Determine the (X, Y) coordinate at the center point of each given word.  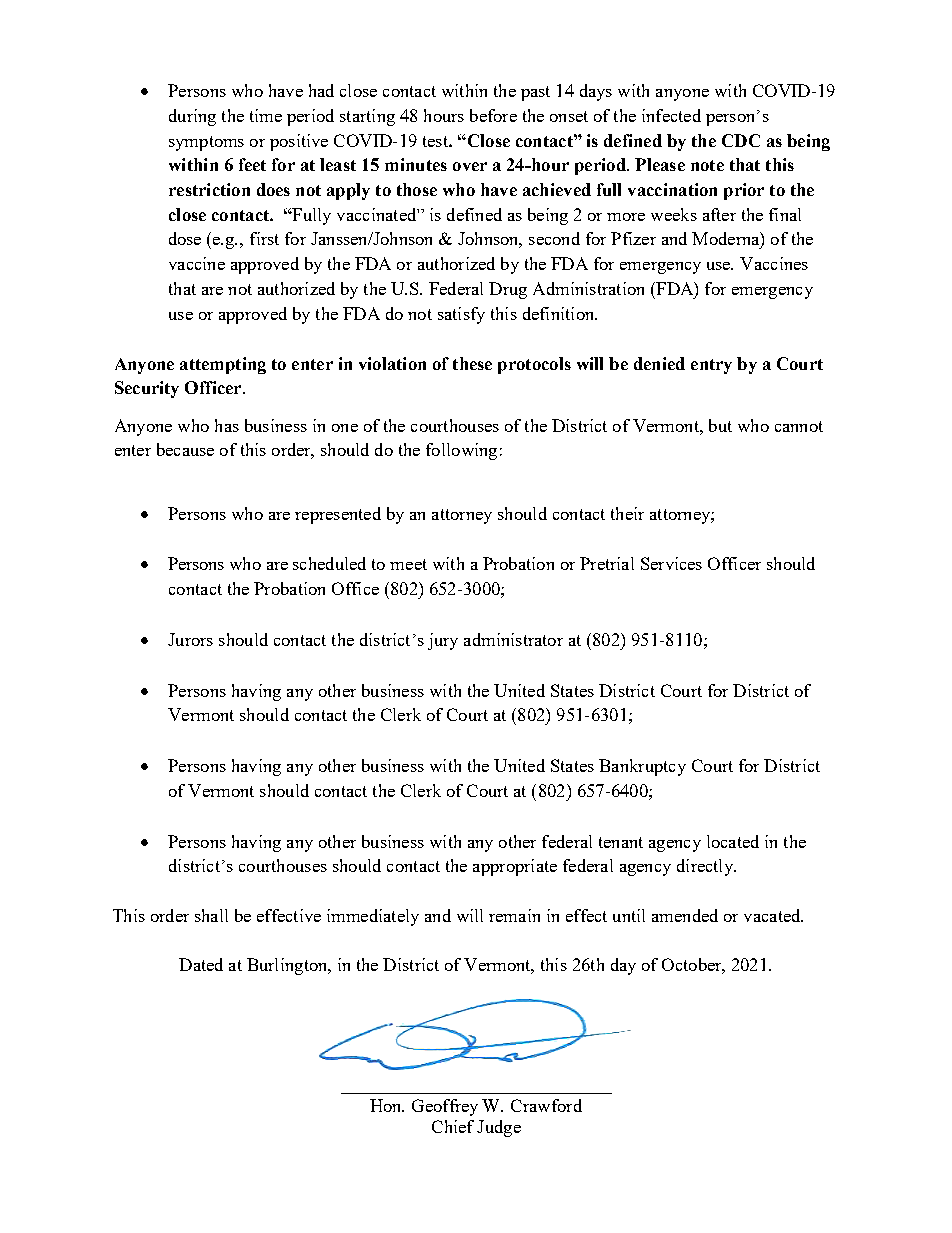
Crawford (546, 1105)
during (192, 117)
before (493, 115)
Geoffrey (445, 1107)
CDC (741, 140)
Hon (387, 1105)
